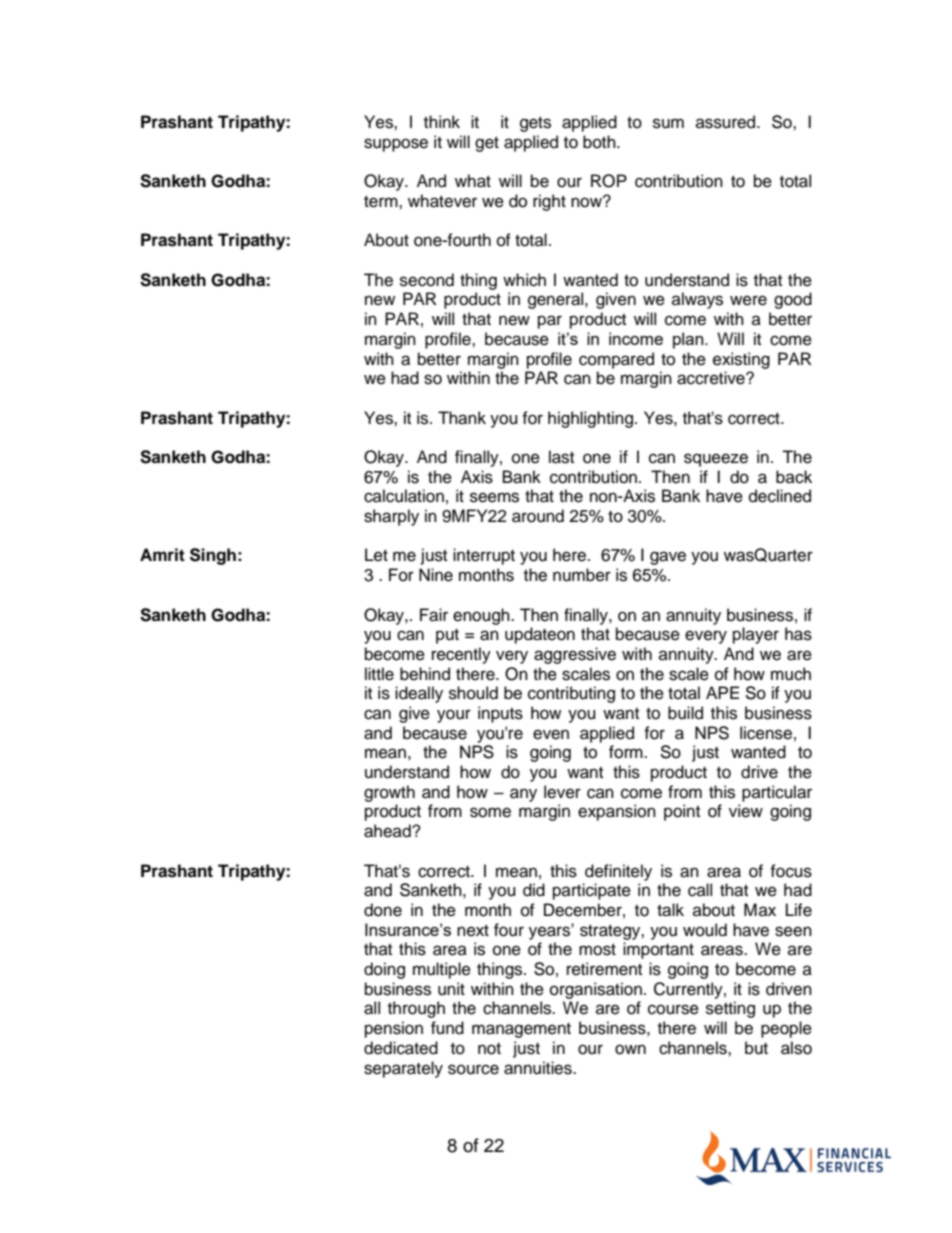 The image size is (952, 1233). I want to click on assured, so click(727, 122).
